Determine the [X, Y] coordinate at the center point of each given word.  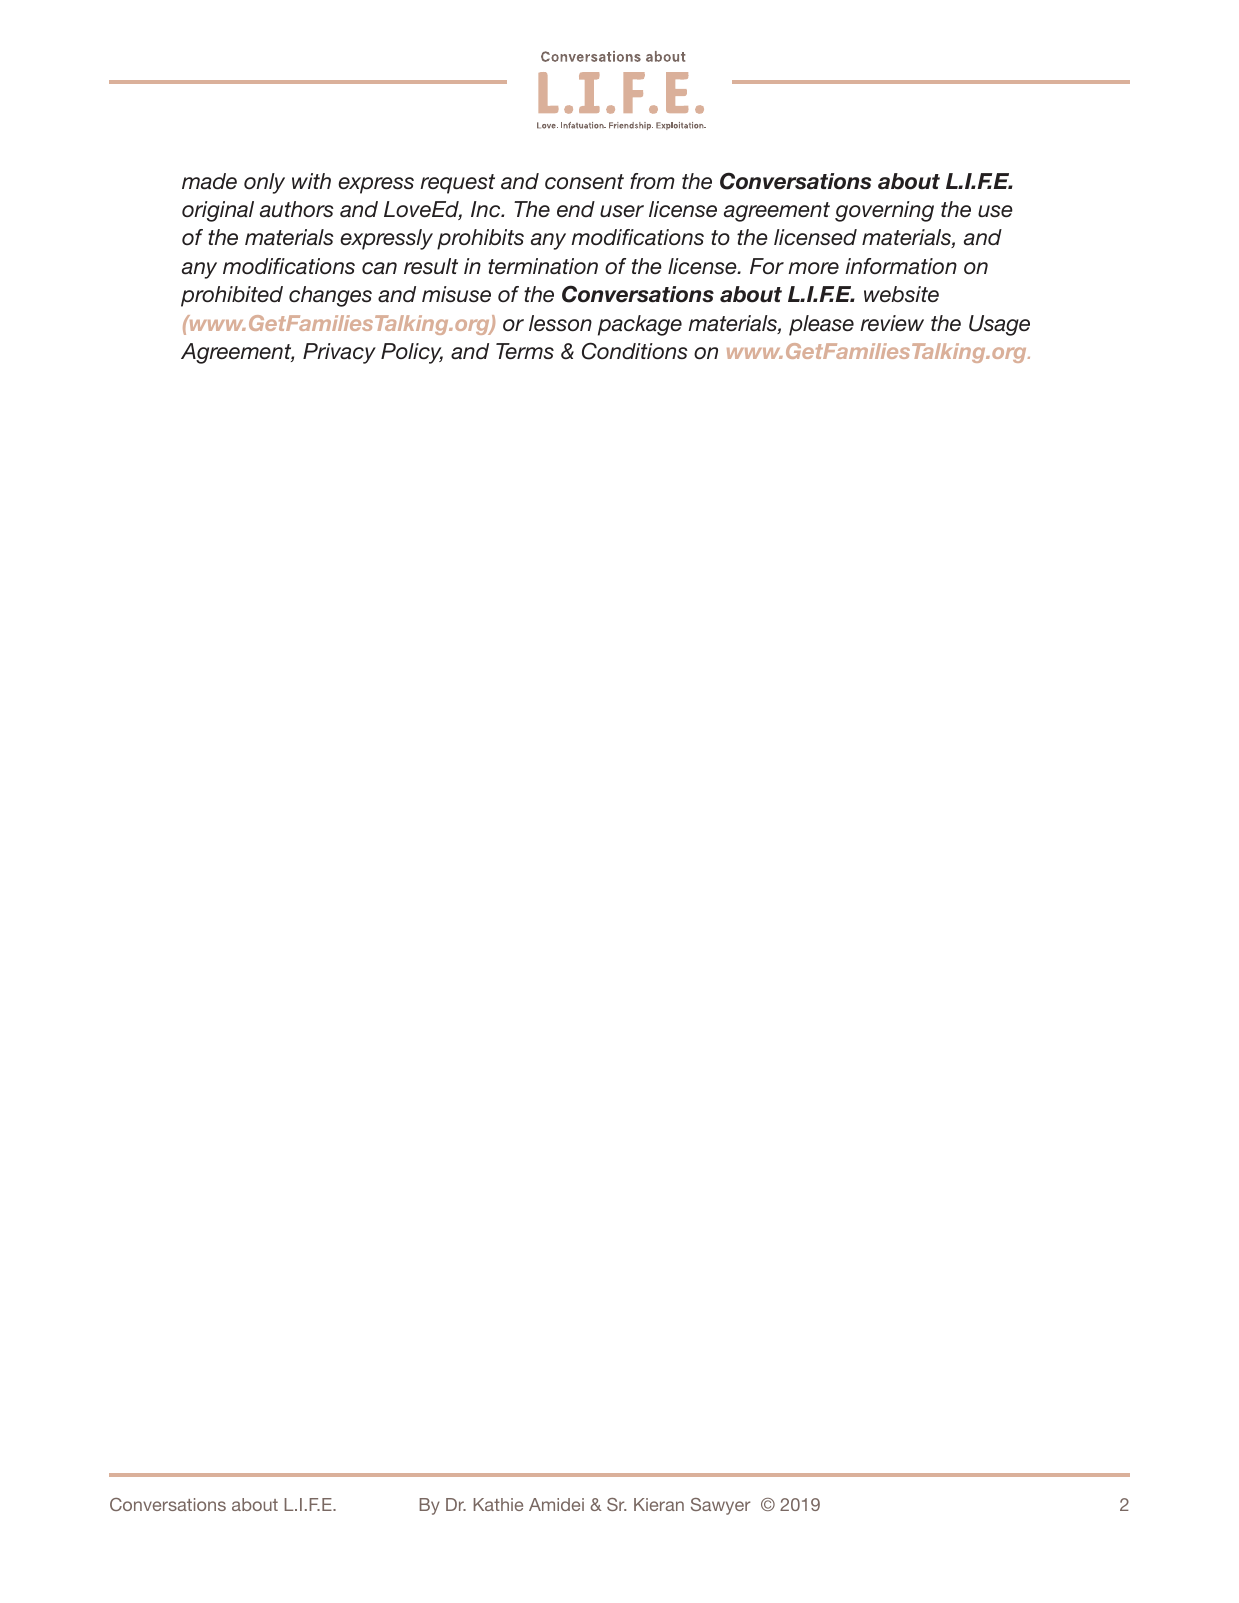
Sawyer [720, 1506]
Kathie [498, 1504]
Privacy [339, 353]
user [622, 211]
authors [297, 209]
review [892, 323]
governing [884, 211]
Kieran [659, 1504]
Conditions [635, 351]
